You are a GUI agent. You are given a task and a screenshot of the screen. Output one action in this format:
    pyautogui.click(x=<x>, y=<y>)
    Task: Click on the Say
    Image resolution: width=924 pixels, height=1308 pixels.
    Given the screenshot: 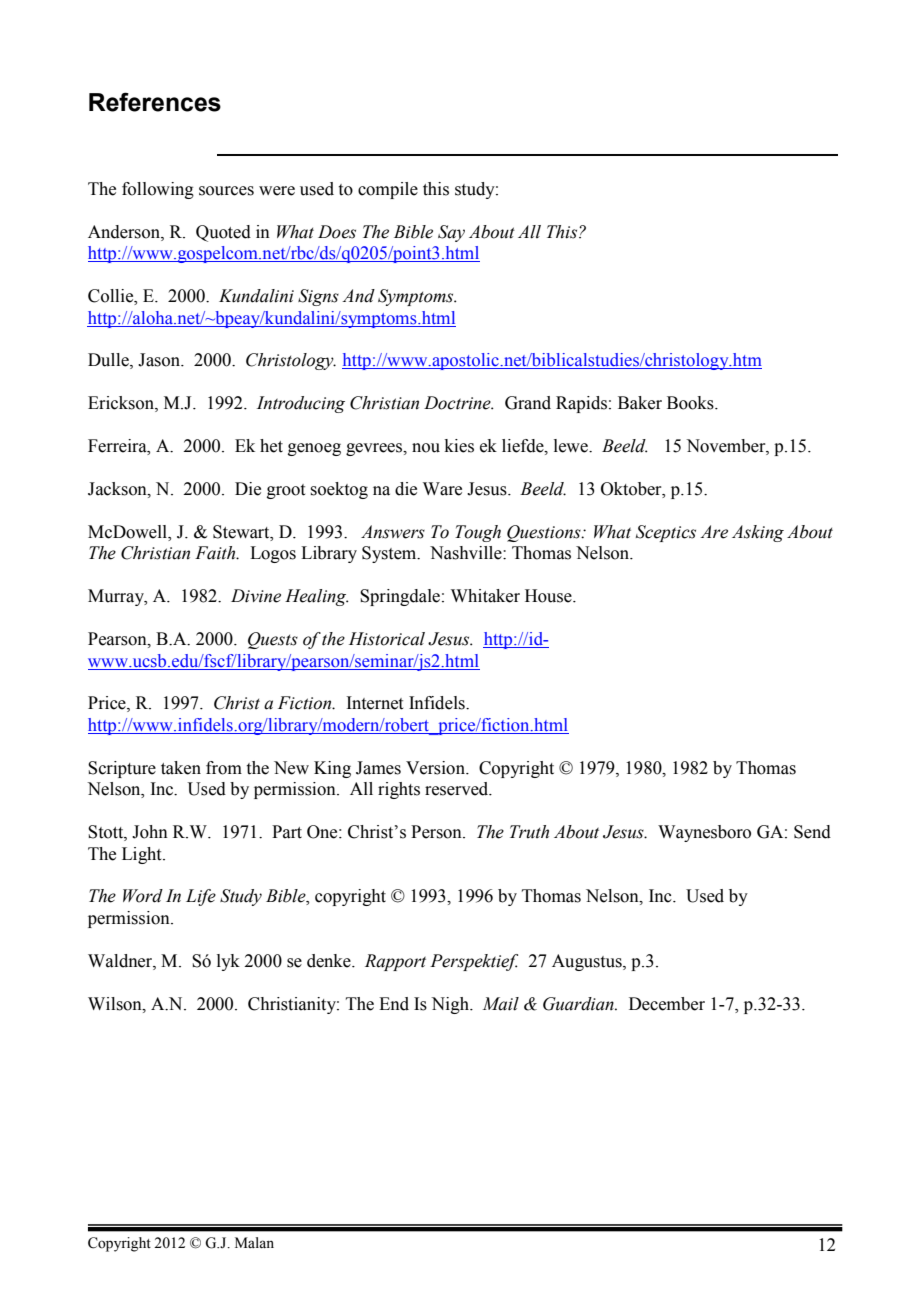 What is the action you would take?
    pyautogui.click(x=451, y=233)
